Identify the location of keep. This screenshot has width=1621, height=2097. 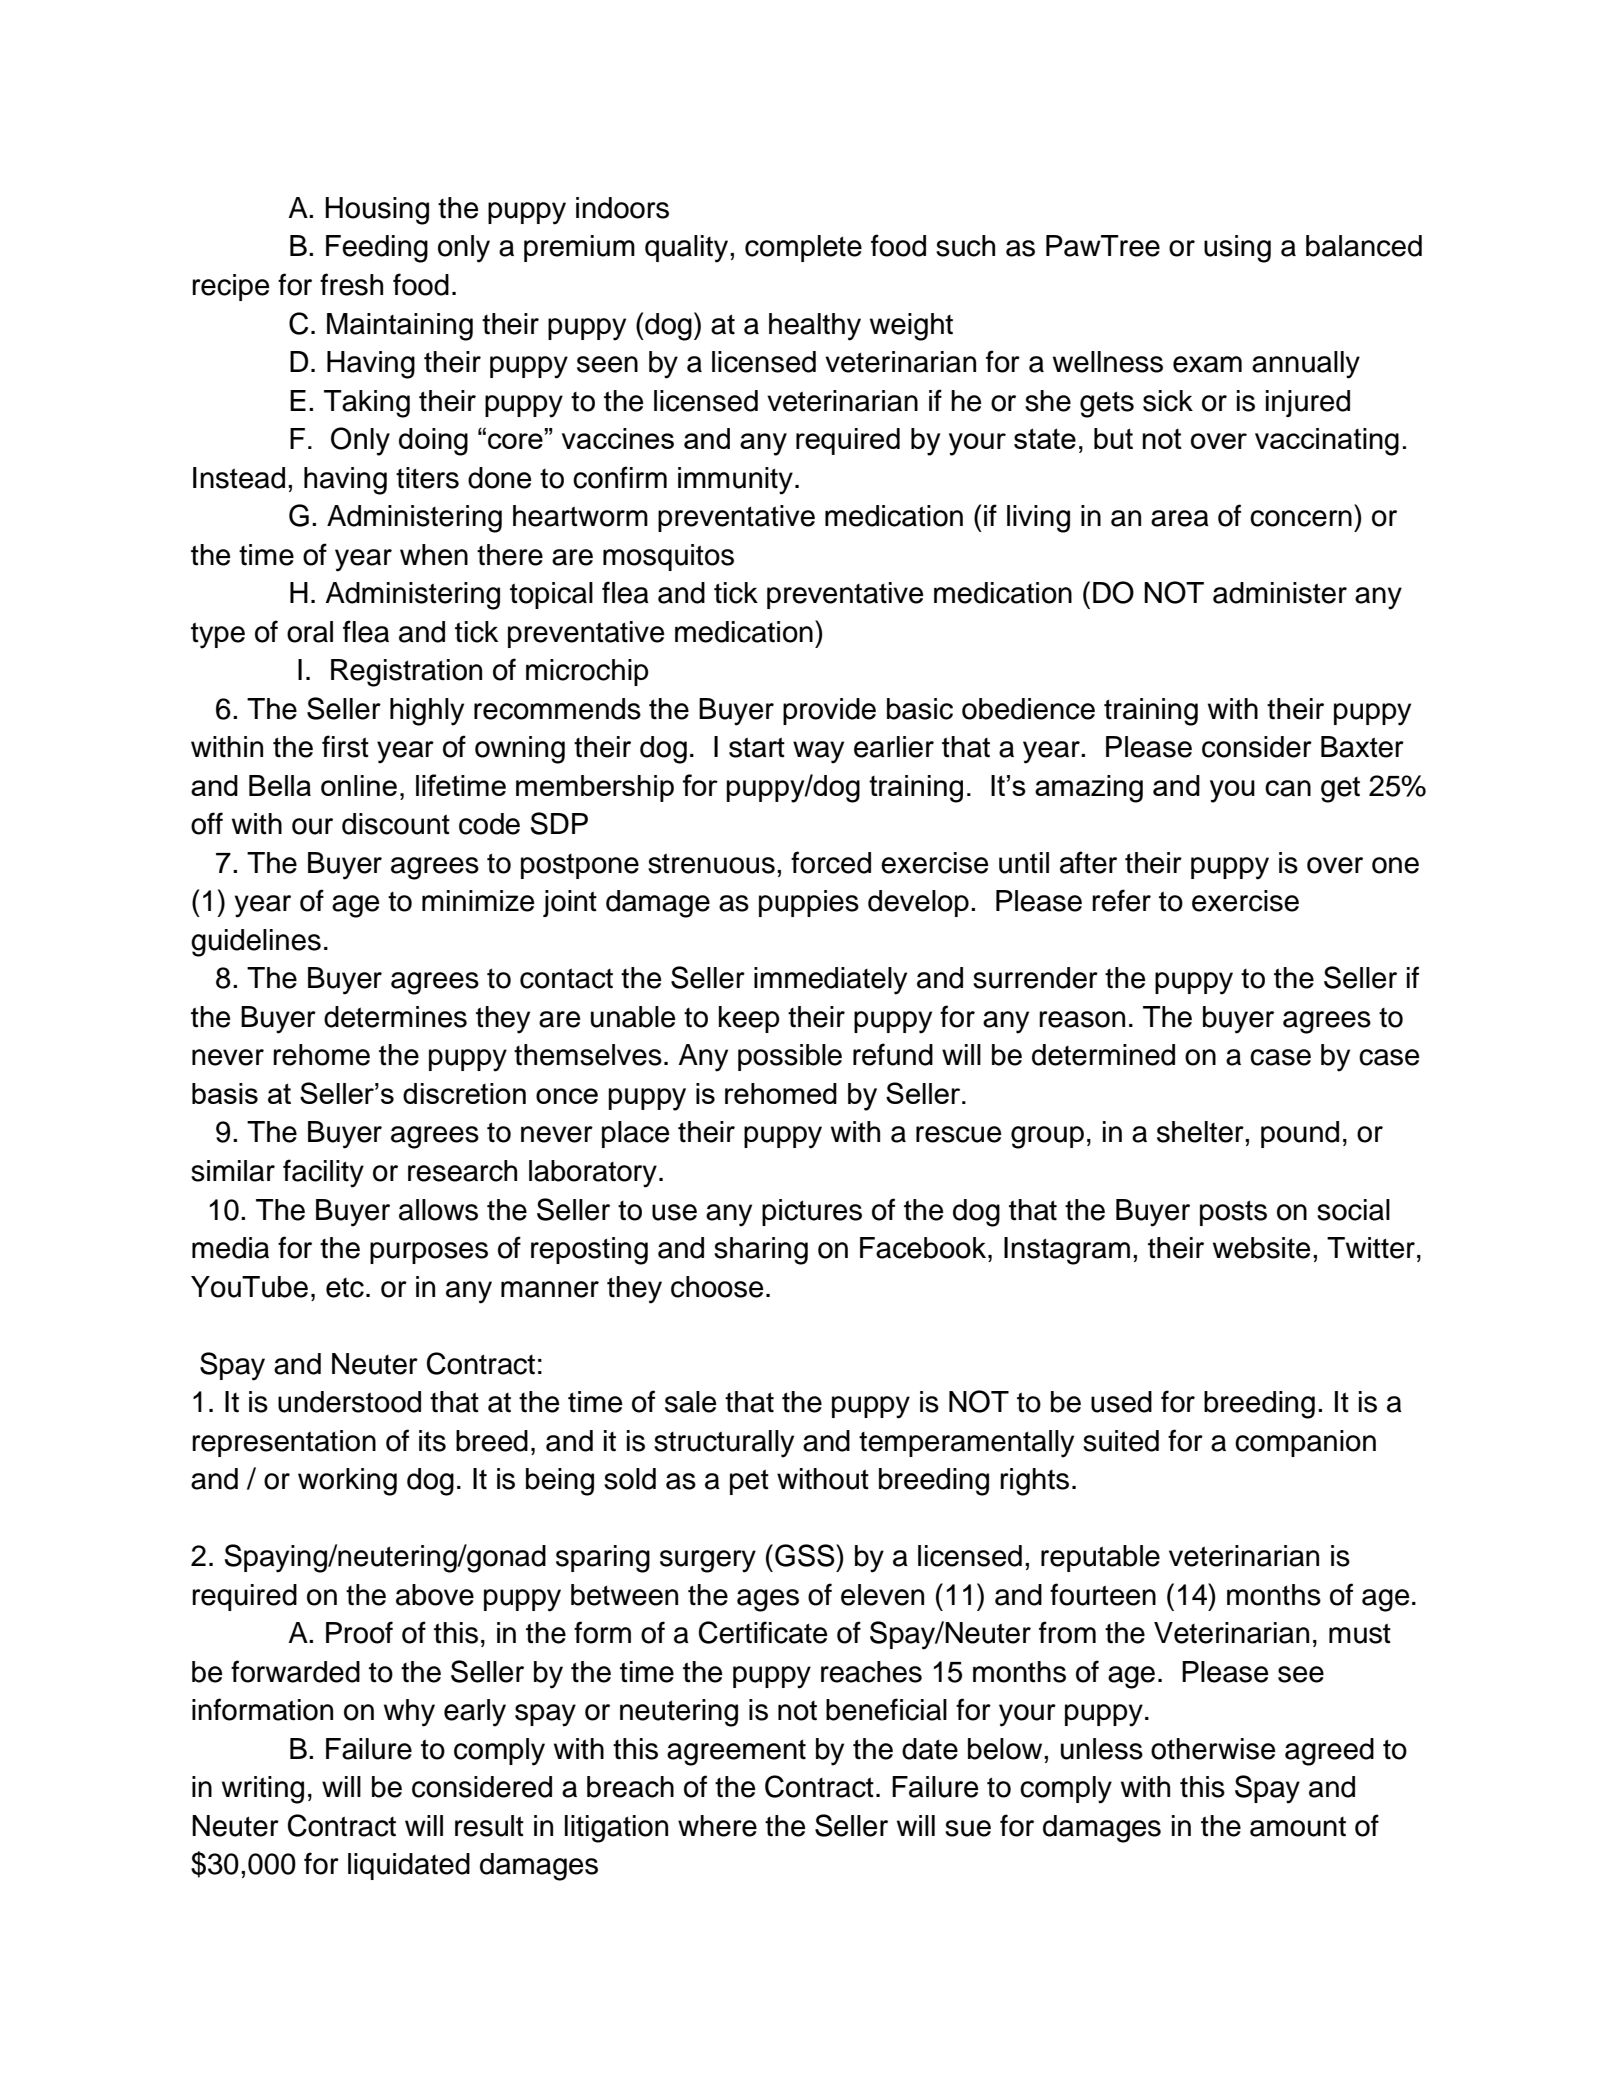
(749, 1019).
